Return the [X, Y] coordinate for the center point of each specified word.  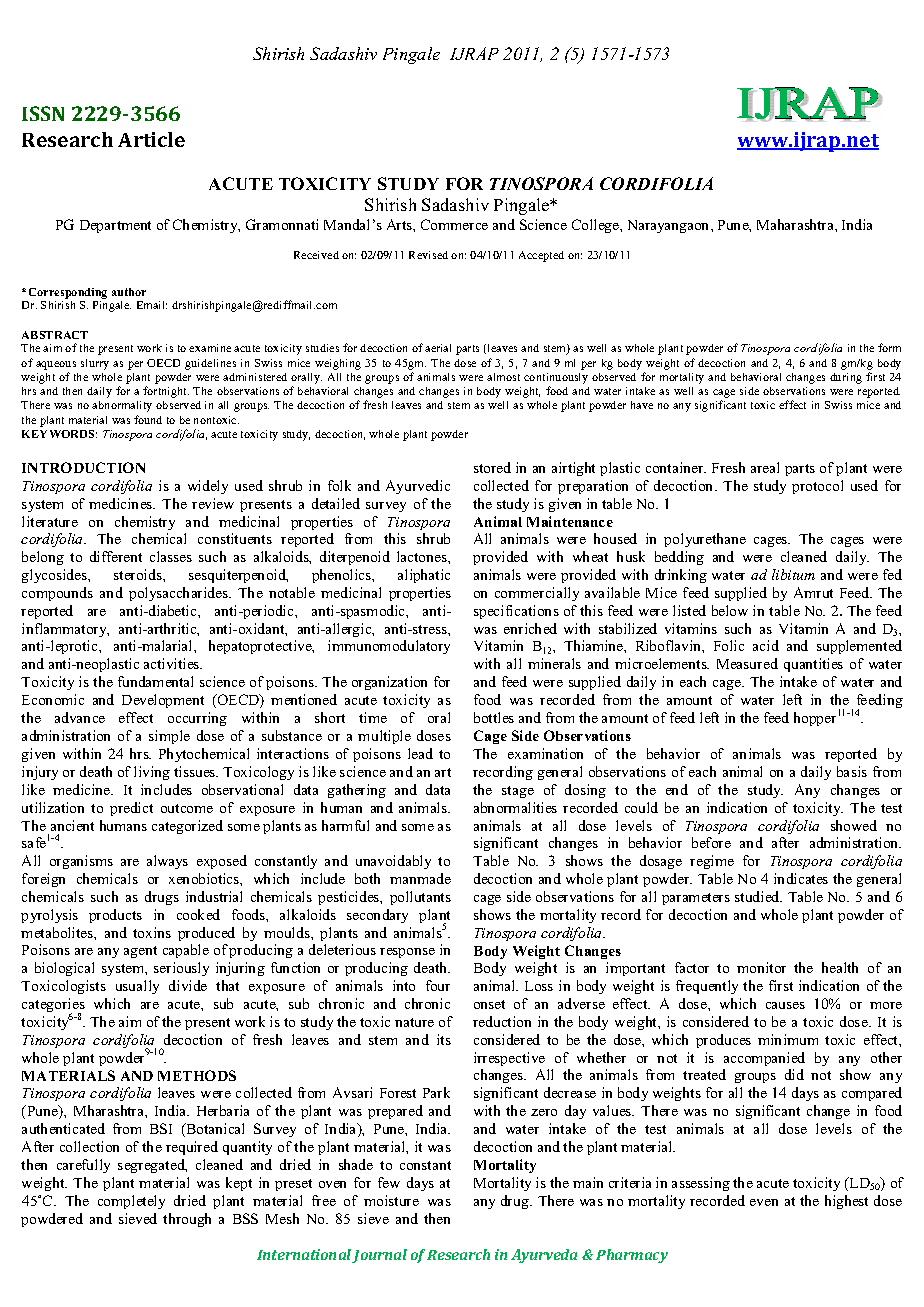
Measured [747, 663]
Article [151, 139]
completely [131, 1202]
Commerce [454, 224]
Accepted [541, 256]
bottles [494, 717]
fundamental [155, 681]
